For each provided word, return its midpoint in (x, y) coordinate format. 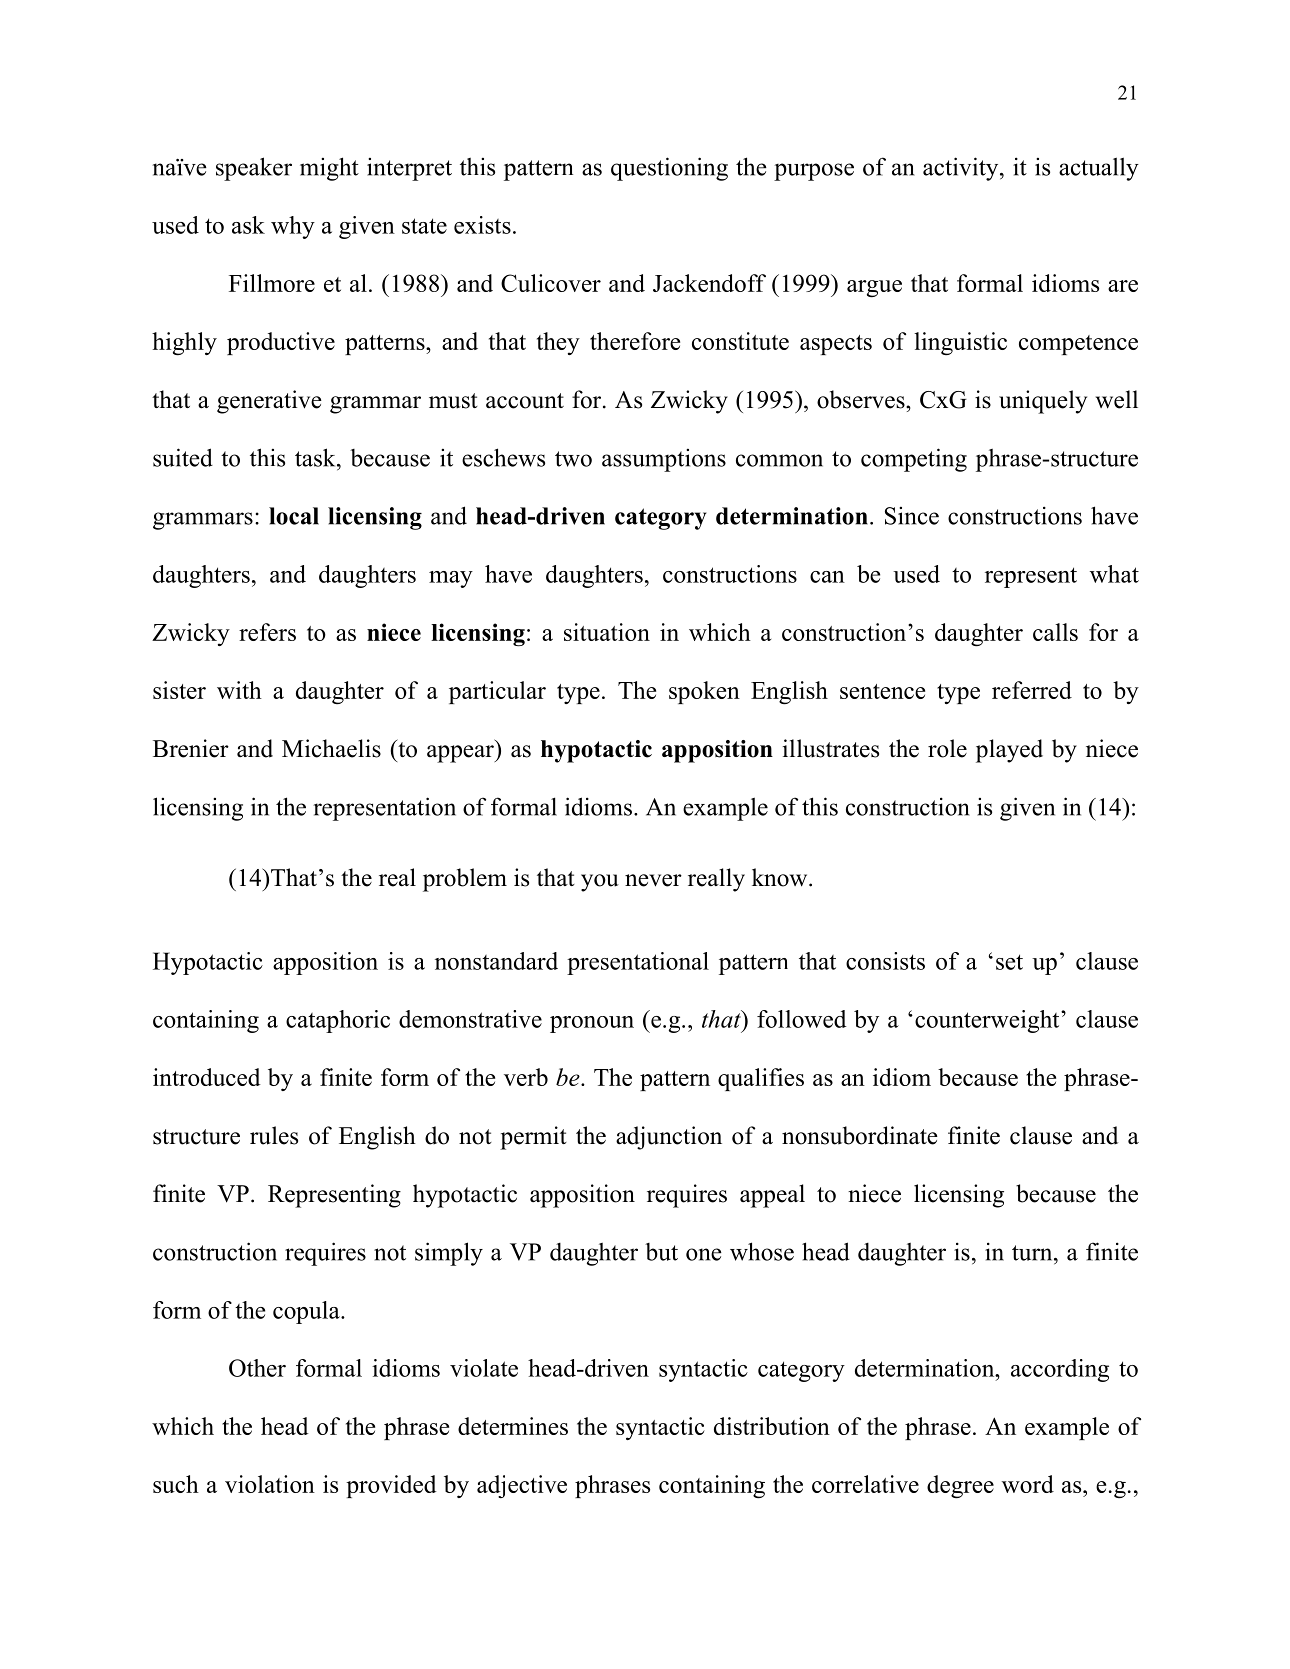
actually (1099, 169)
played (1009, 751)
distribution (772, 1426)
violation (270, 1484)
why (293, 227)
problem (465, 880)
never (653, 880)
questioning (669, 169)
